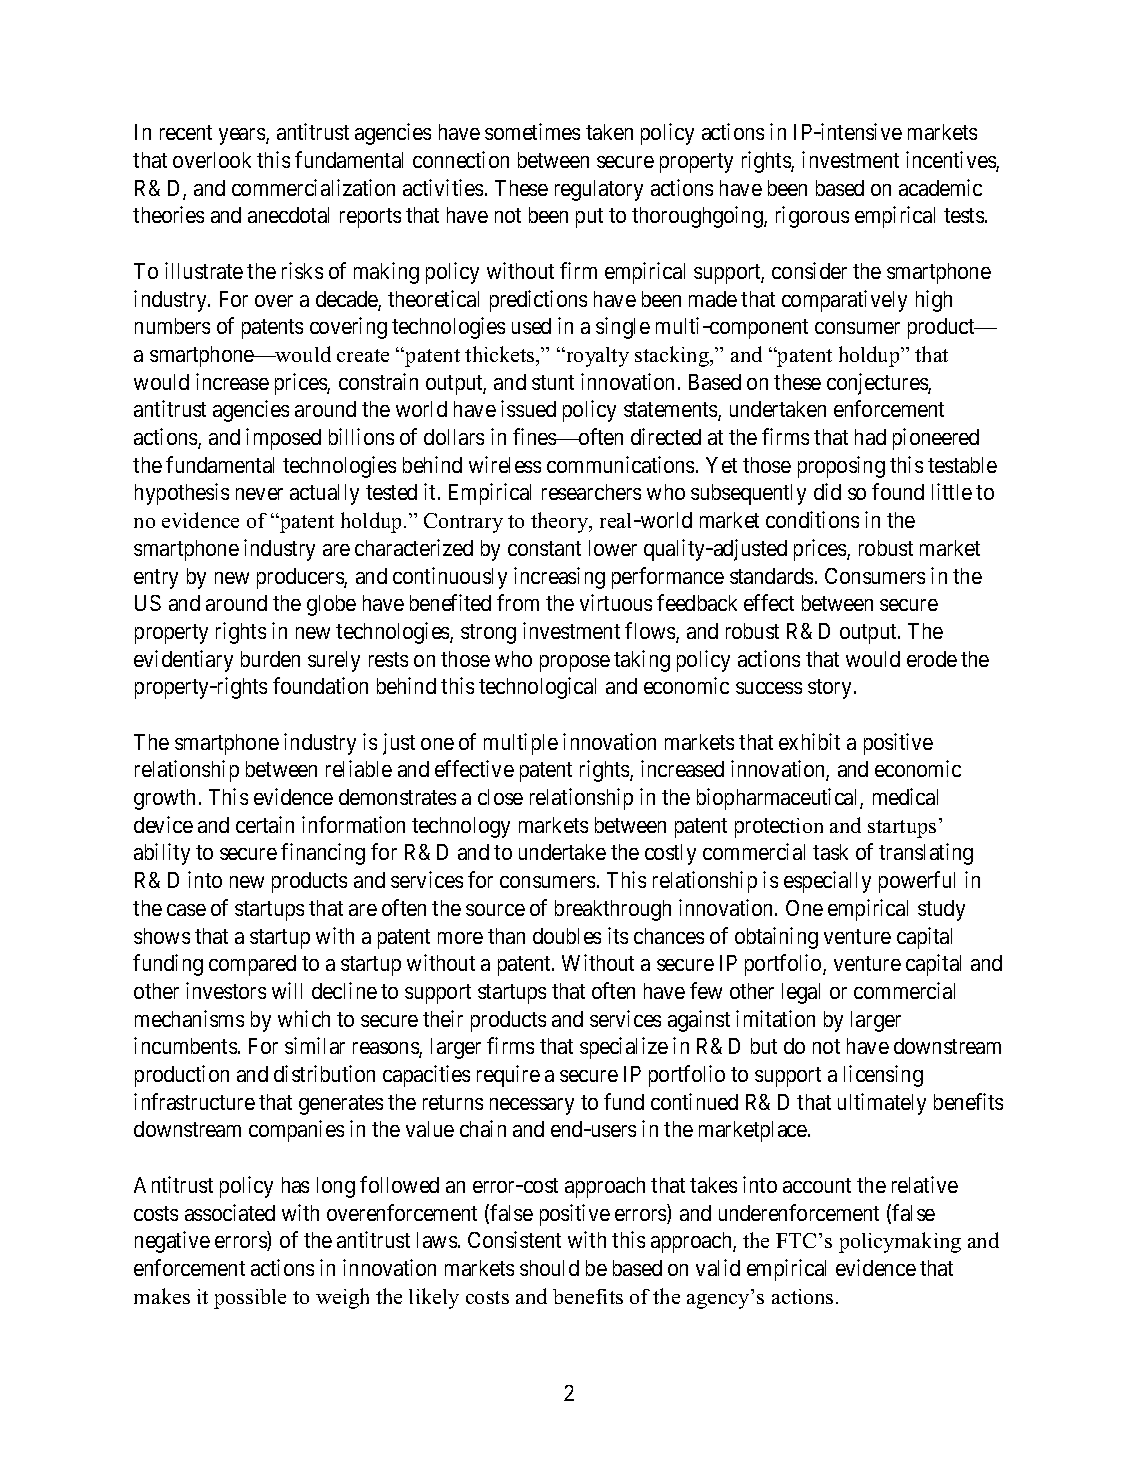  I want to click on theory, so click(561, 522).
